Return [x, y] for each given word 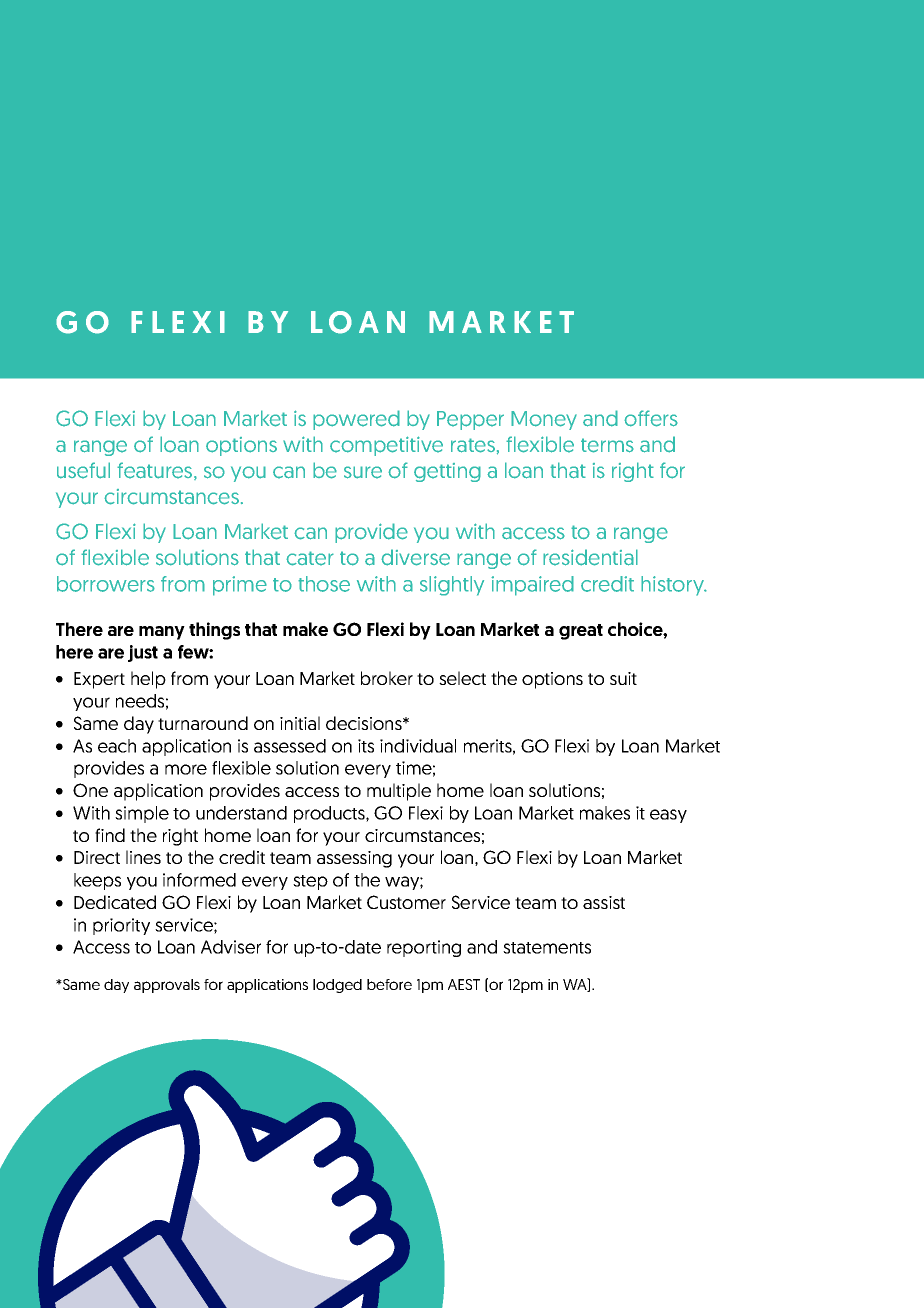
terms [607, 445]
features [156, 471]
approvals [167, 986]
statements [547, 948]
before [389, 984]
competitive [386, 446]
